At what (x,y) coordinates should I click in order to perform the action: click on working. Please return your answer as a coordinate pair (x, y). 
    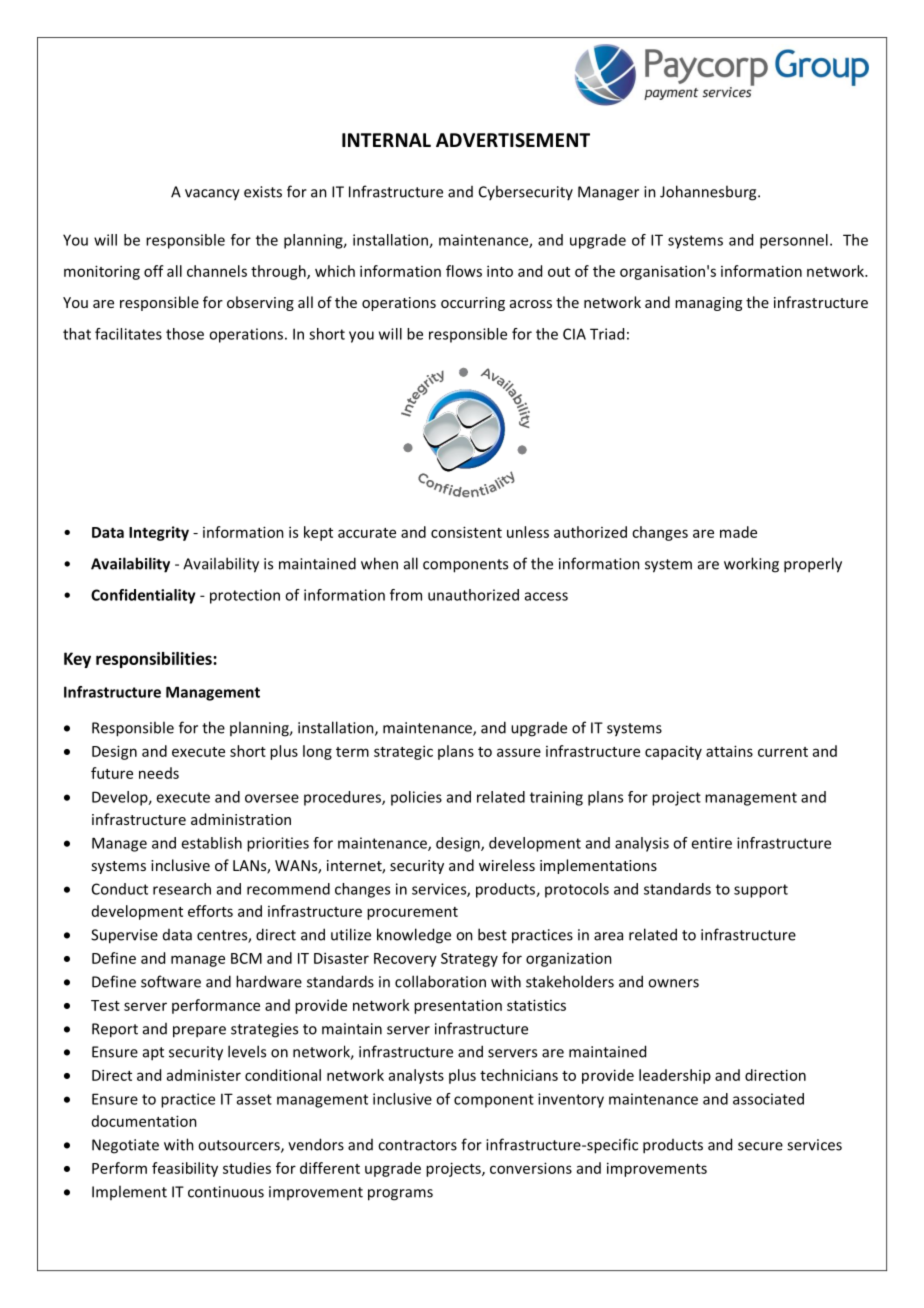
    Looking at the image, I should click on (751, 565).
